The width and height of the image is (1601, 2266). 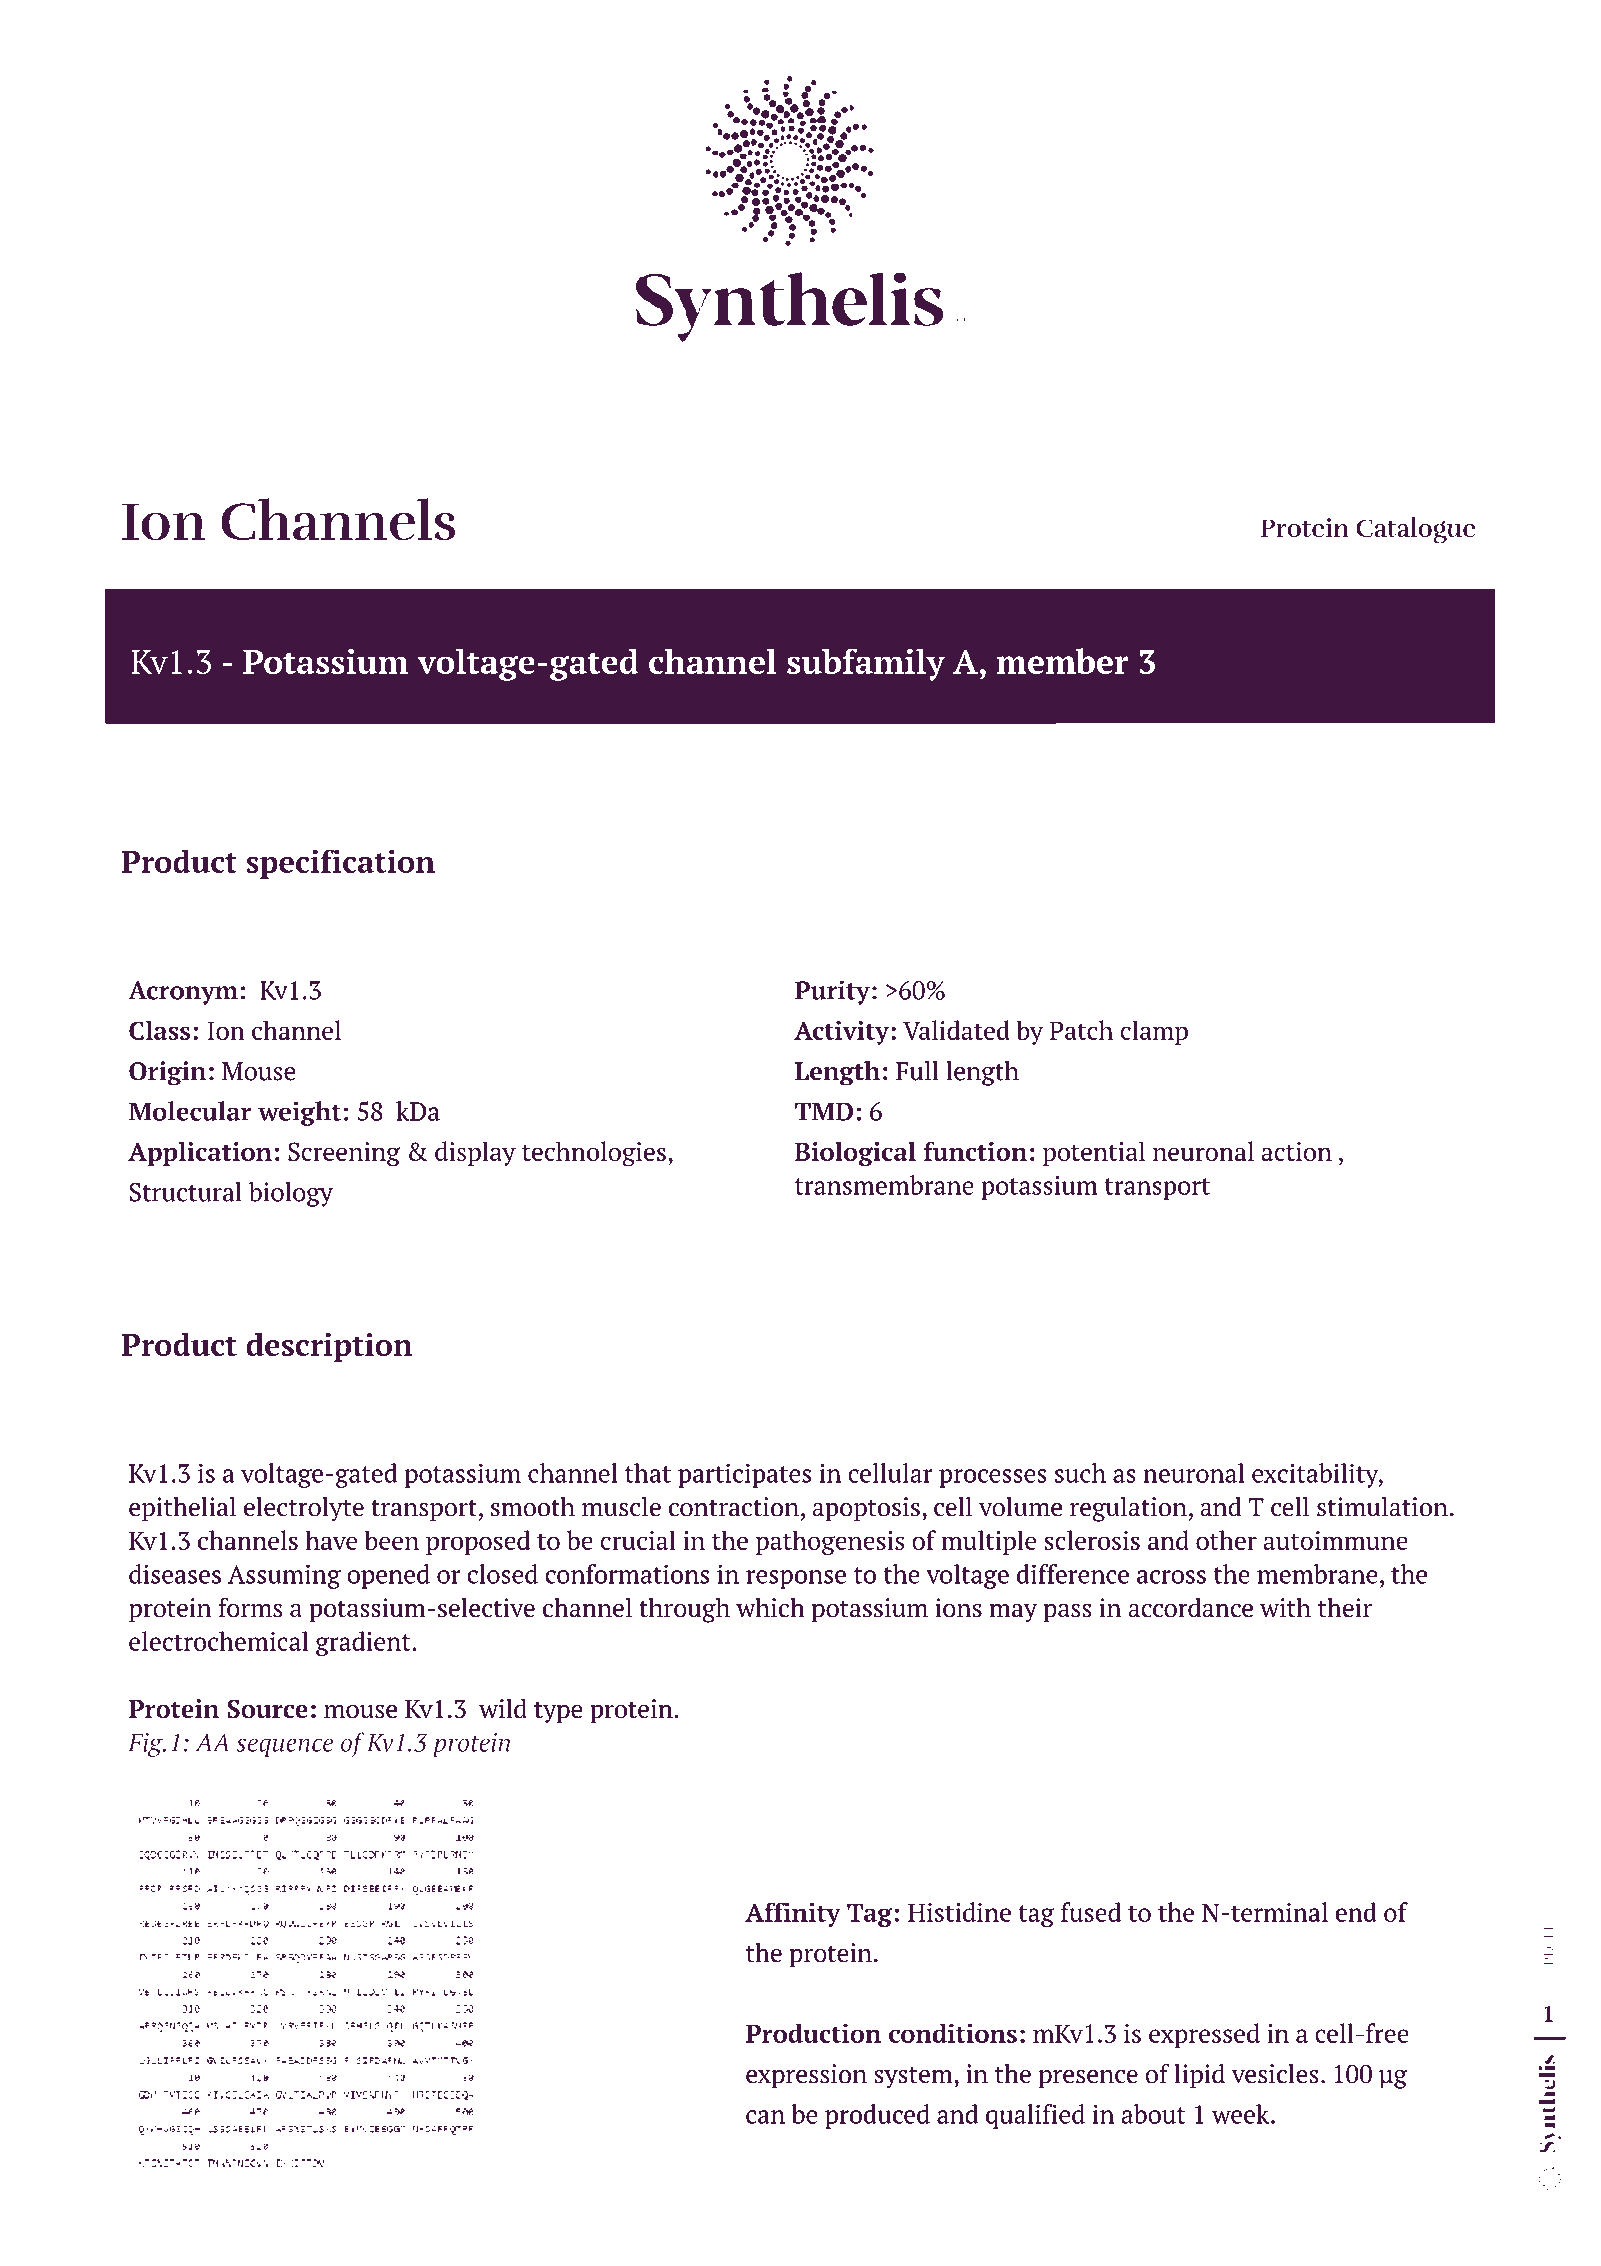 What do you see at coordinates (329, 1347) in the image?
I see `description` at bounding box center [329, 1347].
